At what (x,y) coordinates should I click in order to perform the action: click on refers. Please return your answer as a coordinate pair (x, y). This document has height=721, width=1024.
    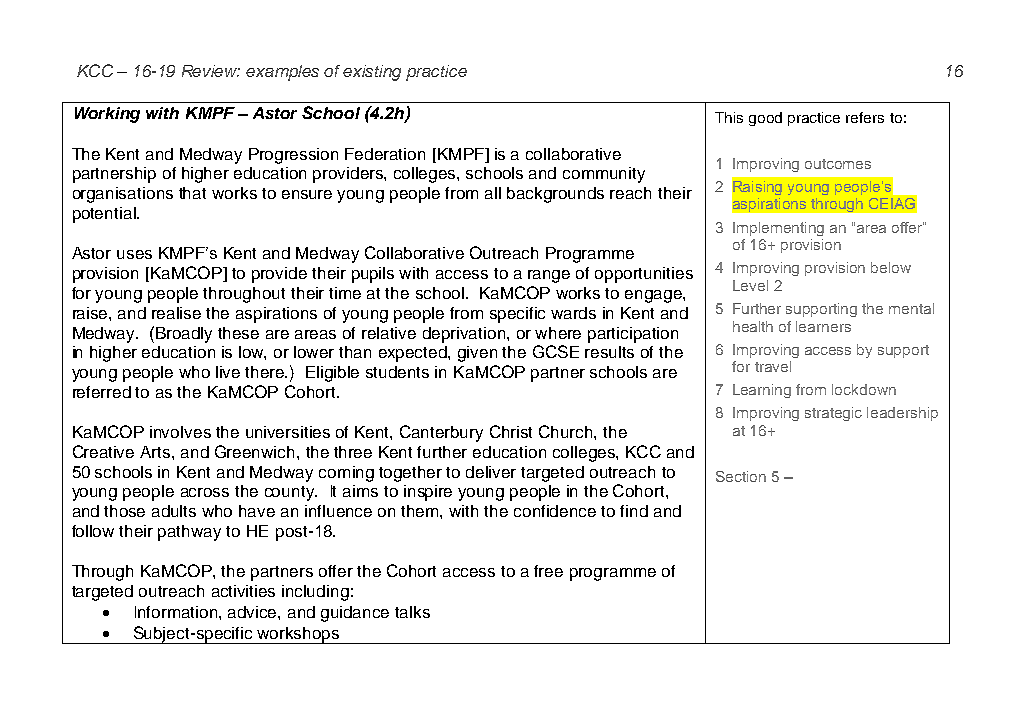
    Looking at the image, I should click on (865, 117).
